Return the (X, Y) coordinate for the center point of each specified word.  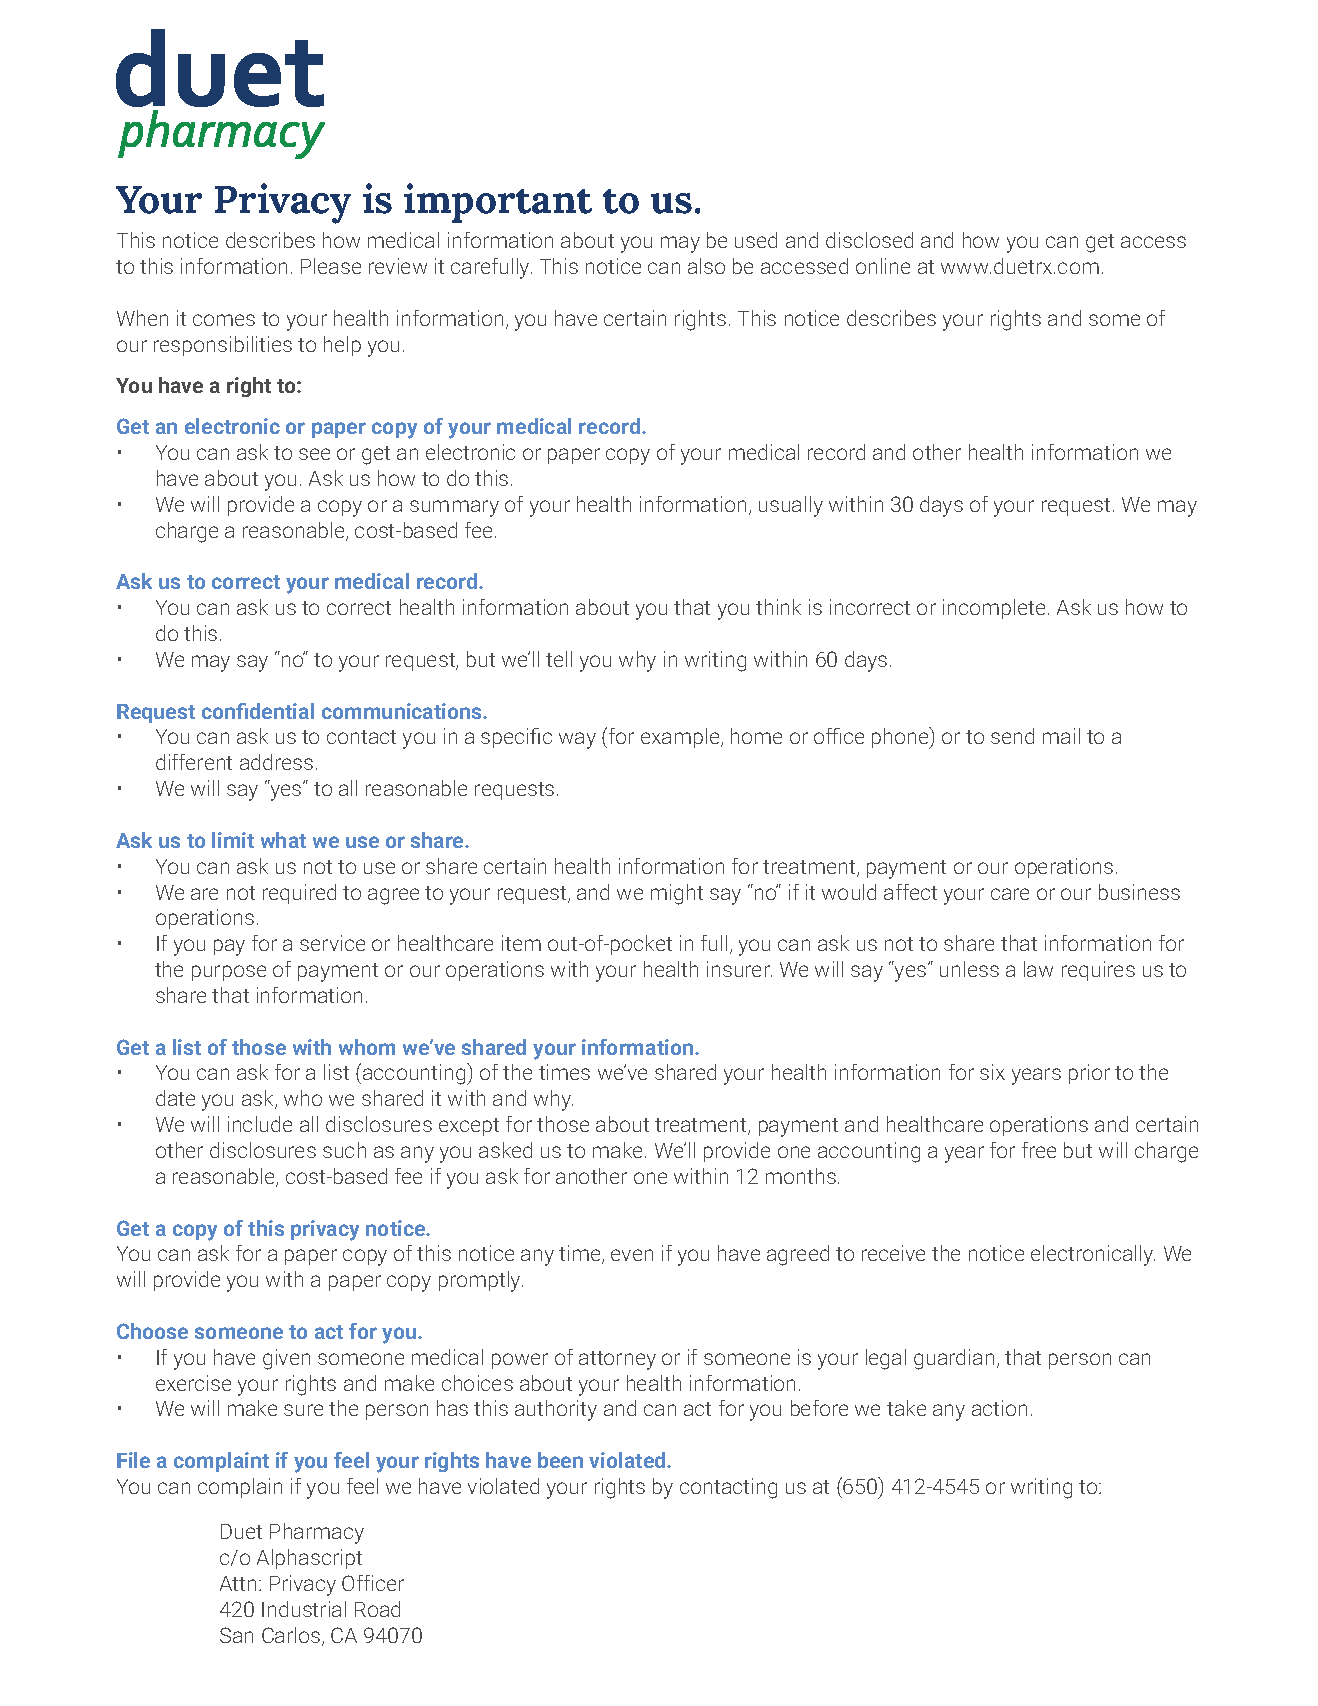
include (260, 1124)
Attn (238, 1583)
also (706, 266)
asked (505, 1150)
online (883, 266)
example (681, 738)
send (1012, 736)
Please (331, 266)
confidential (258, 711)
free (1039, 1150)
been (560, 1460)
